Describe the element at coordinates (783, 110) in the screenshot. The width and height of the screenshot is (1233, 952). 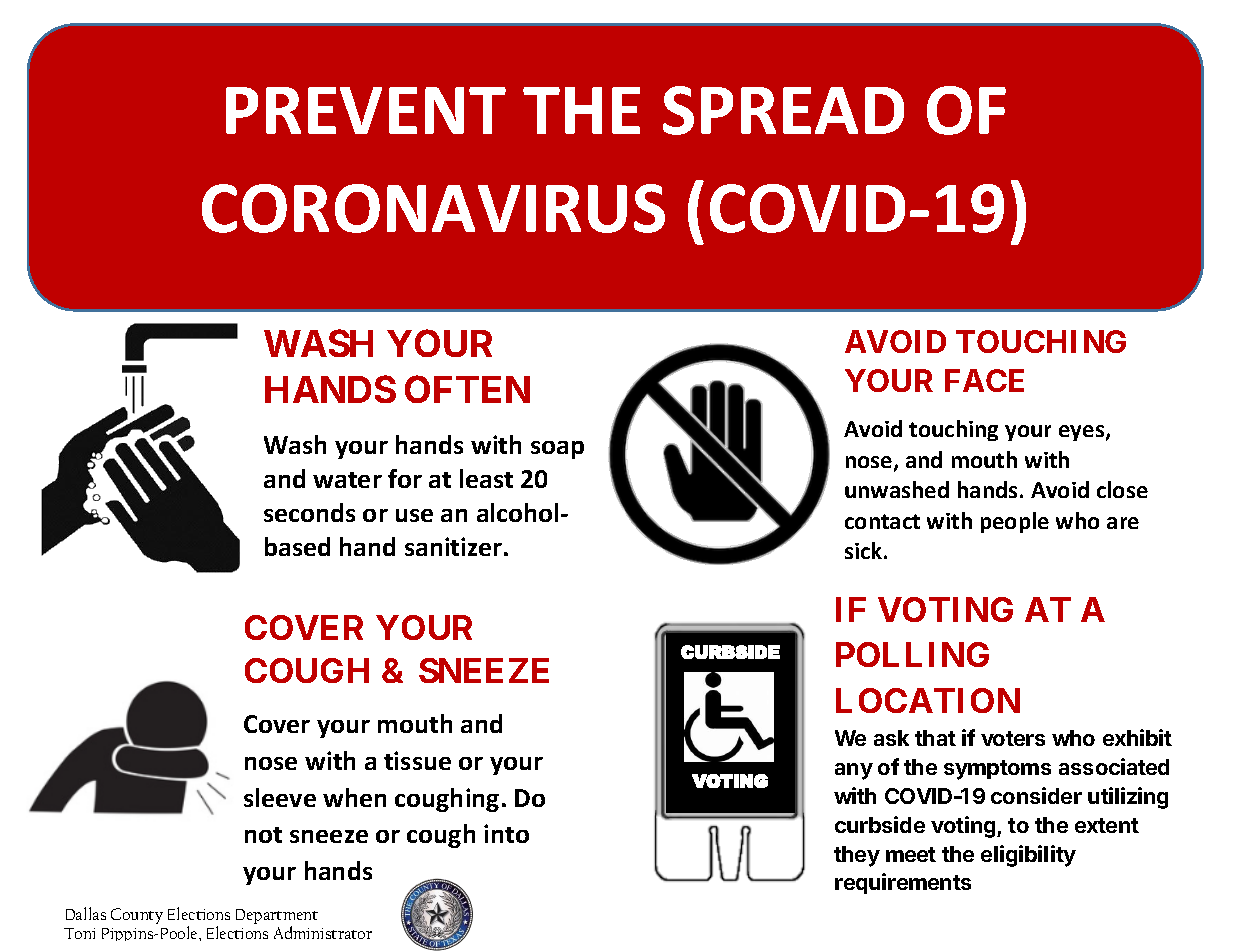
I see `SPREAD` at that location.
